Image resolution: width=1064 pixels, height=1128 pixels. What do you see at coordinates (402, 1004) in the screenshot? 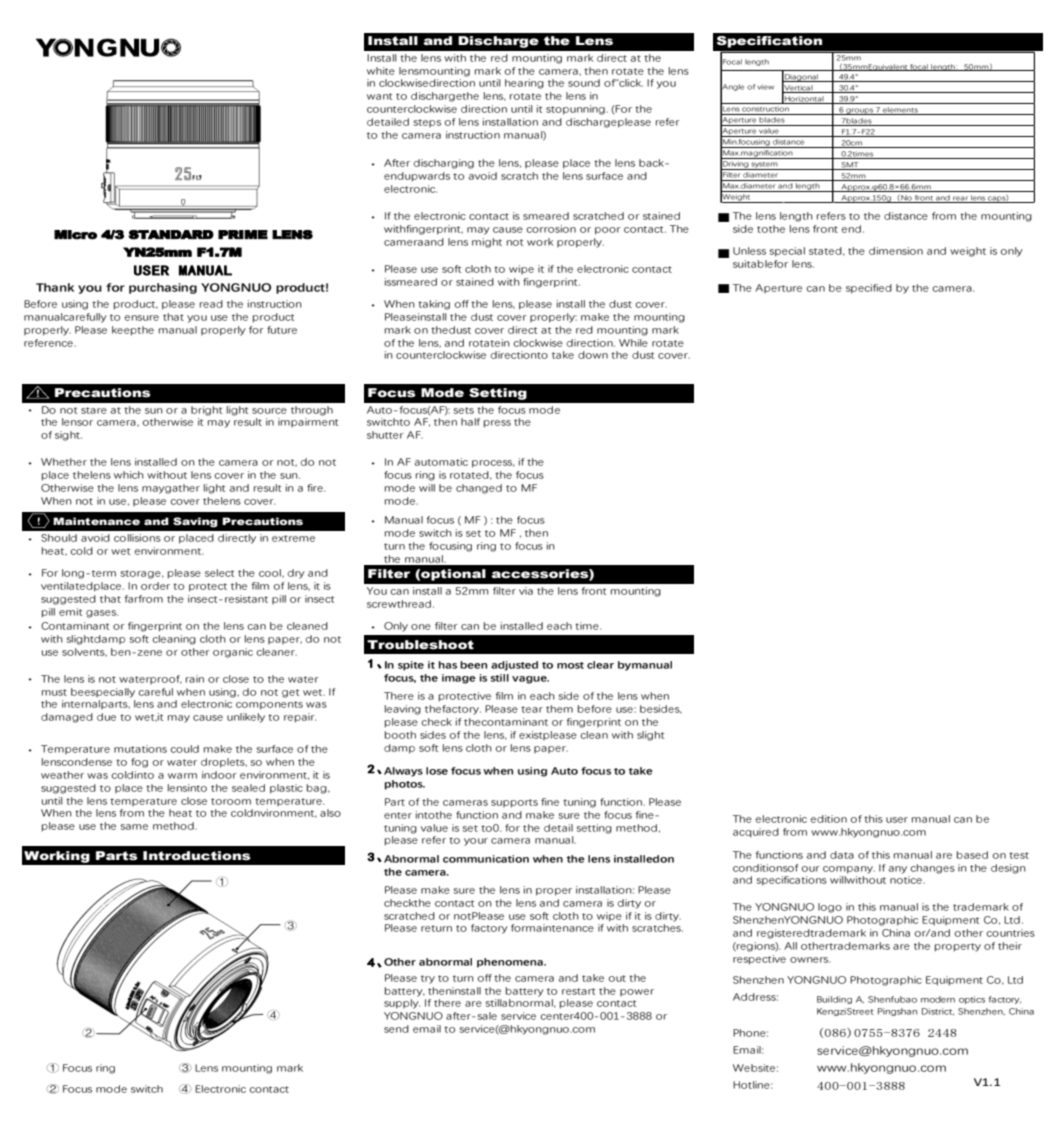
I see `supply` at bounding box center [402, 1004].
